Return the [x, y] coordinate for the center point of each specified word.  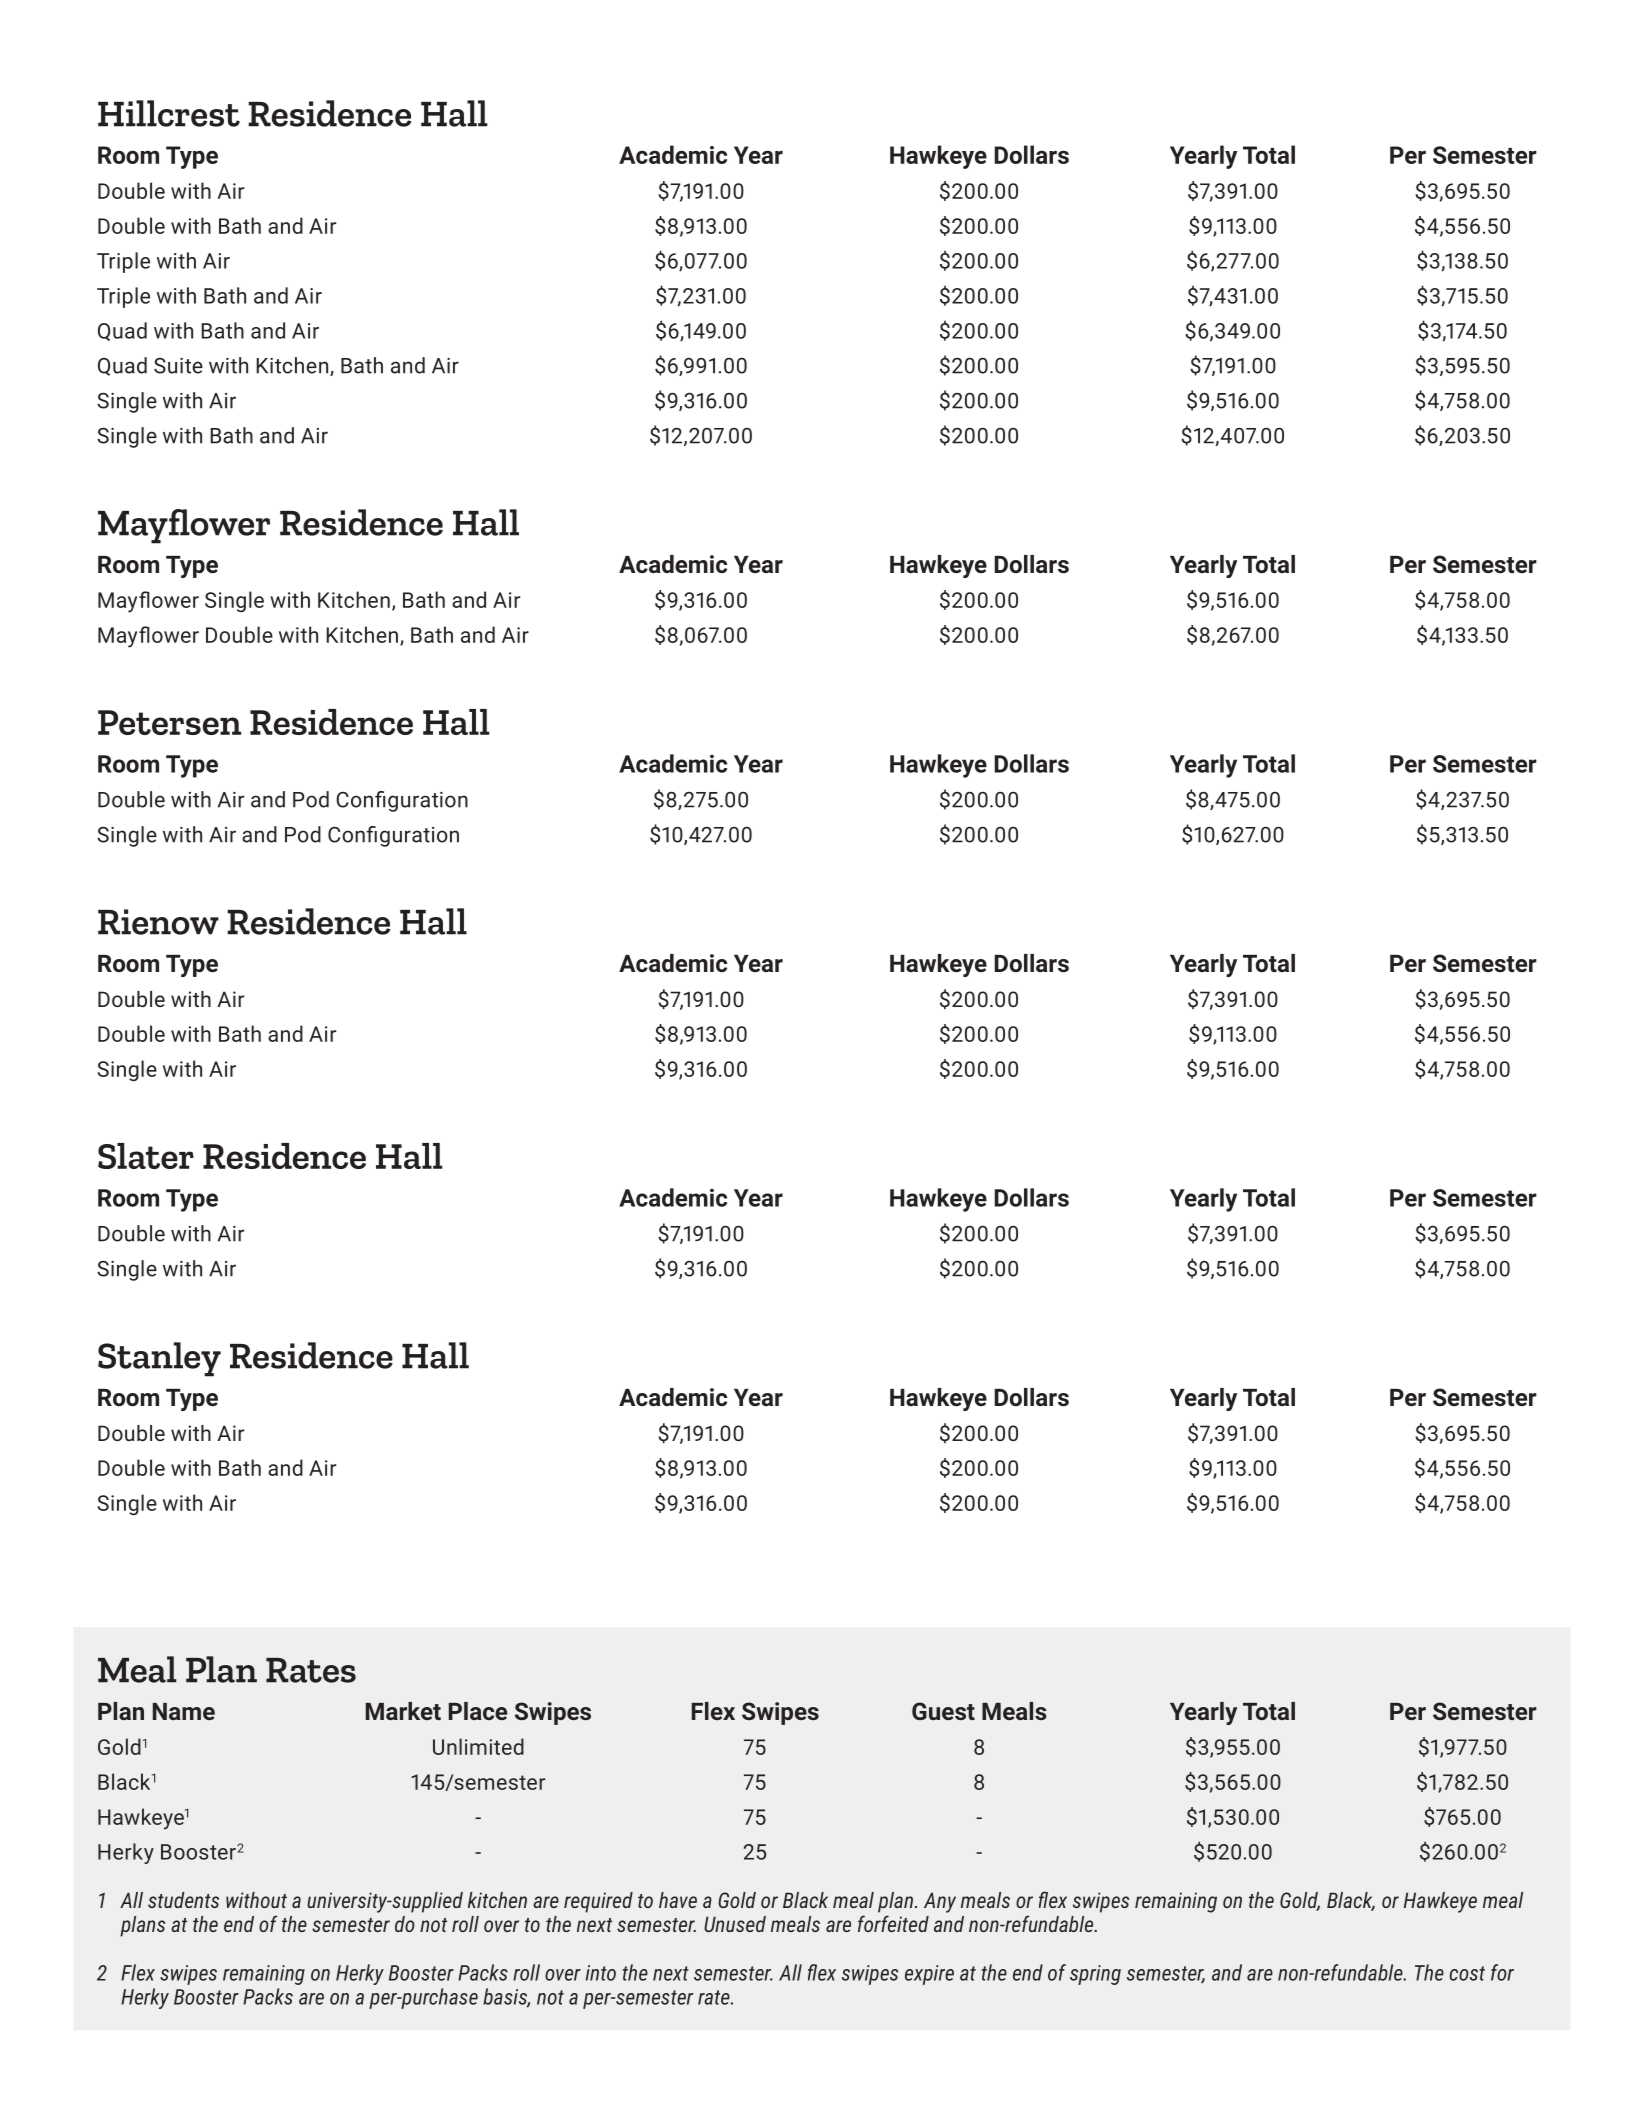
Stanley [159, 1359]
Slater [146, 1156]
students [183, 1900]
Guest [943, 1711]
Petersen [169, 722]
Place [478, 1711]
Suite [178, 366]
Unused [735, 1924]
